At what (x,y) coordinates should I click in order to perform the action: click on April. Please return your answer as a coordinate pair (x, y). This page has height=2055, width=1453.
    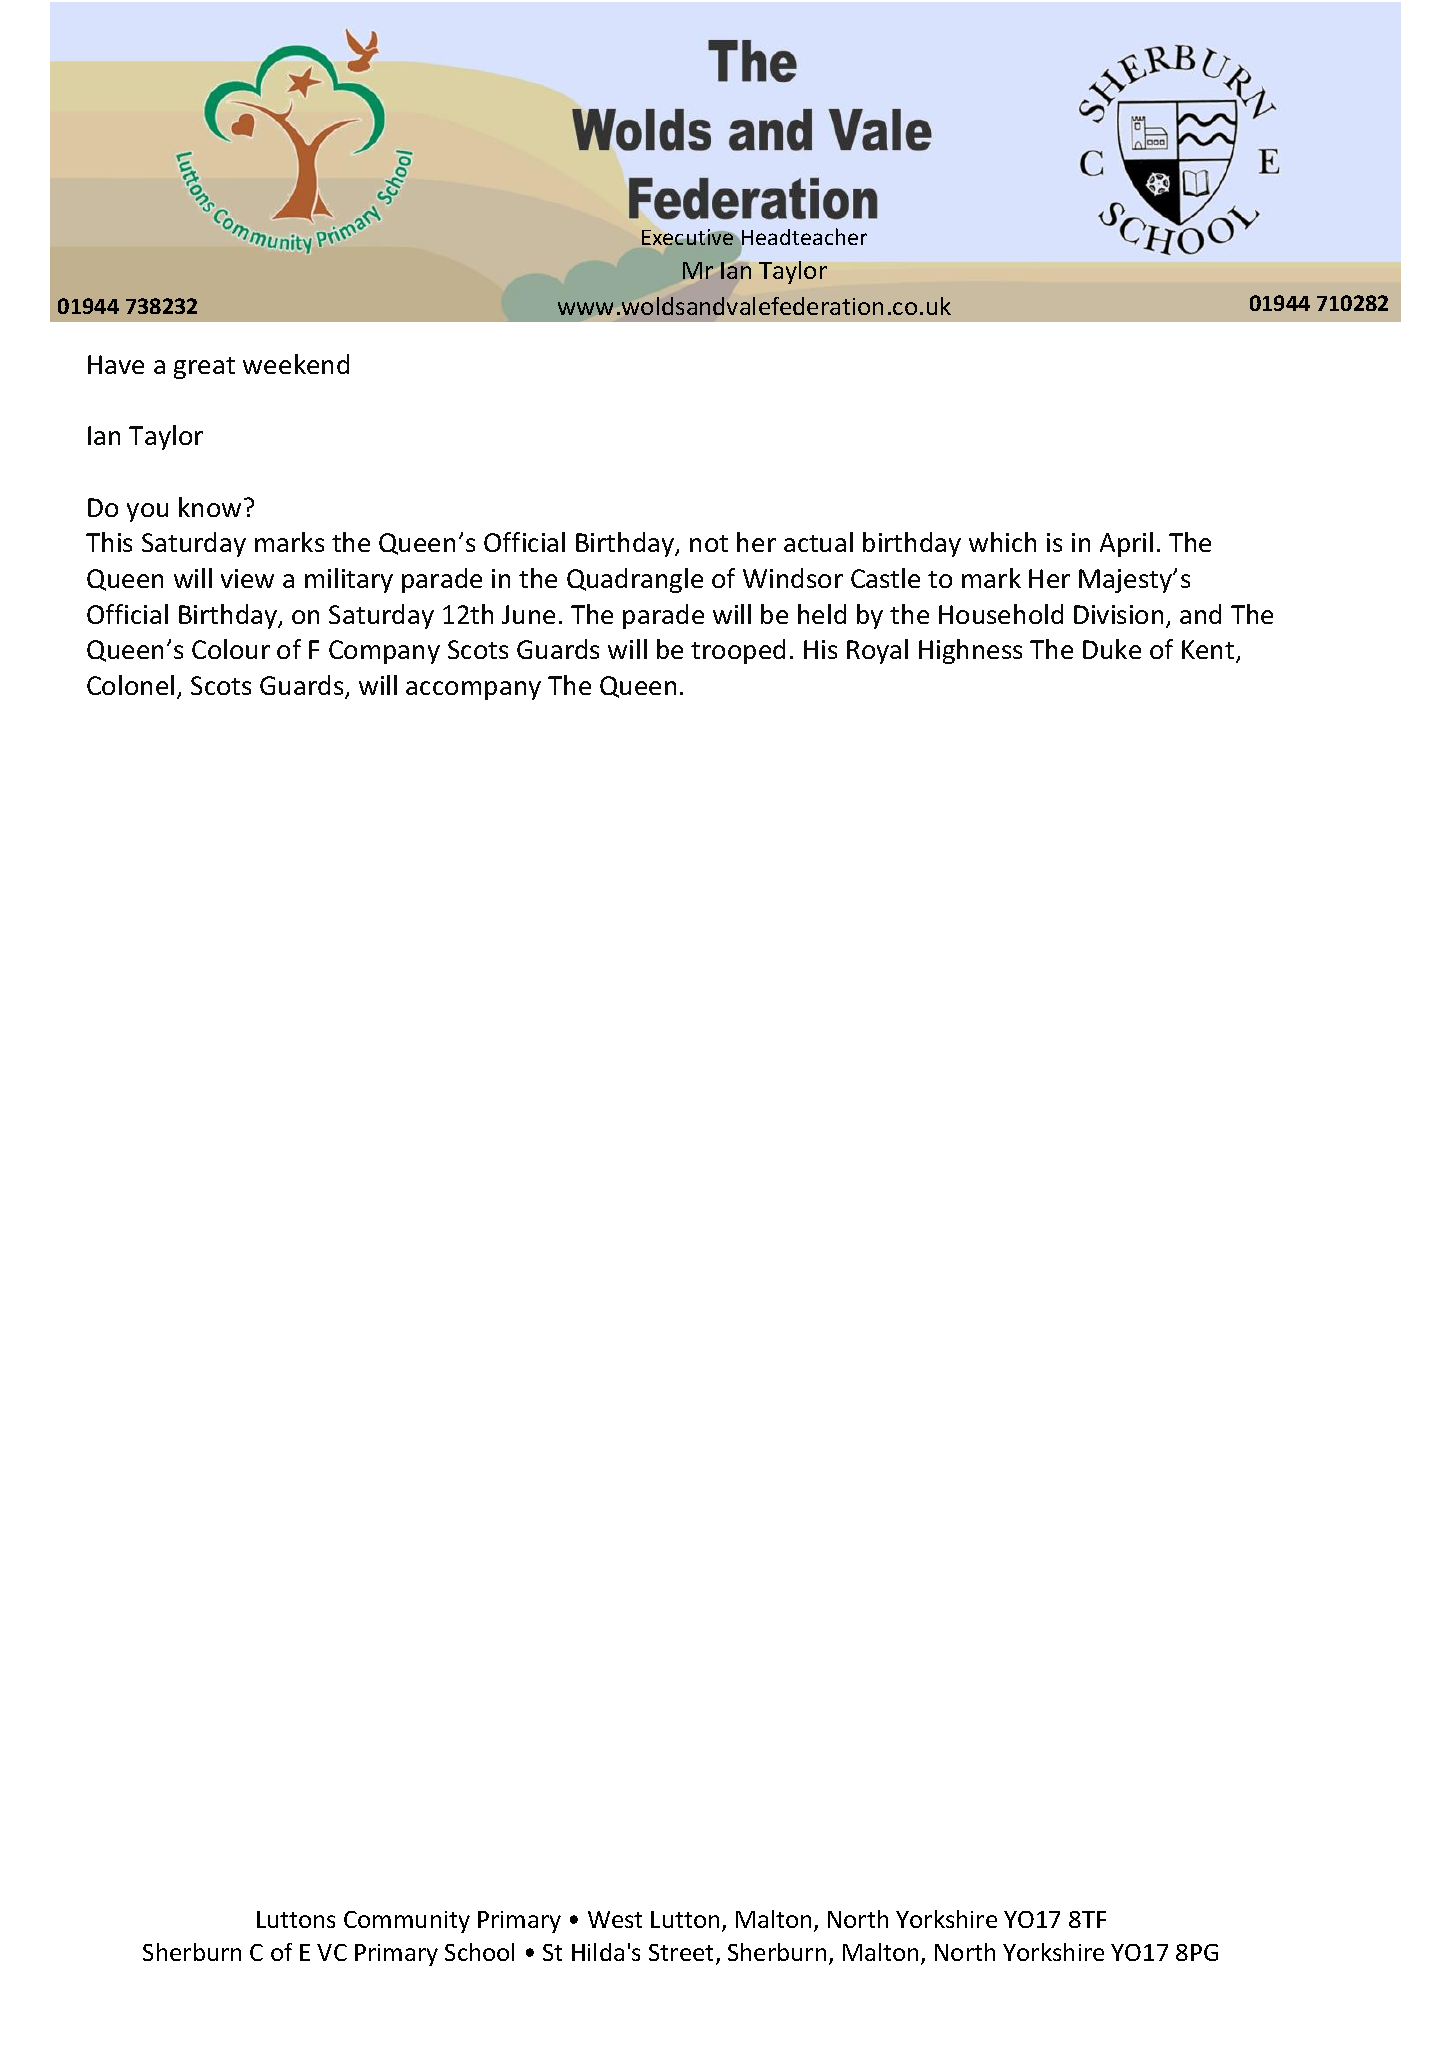
    Looking at the image, I should click on (1126, 544).
